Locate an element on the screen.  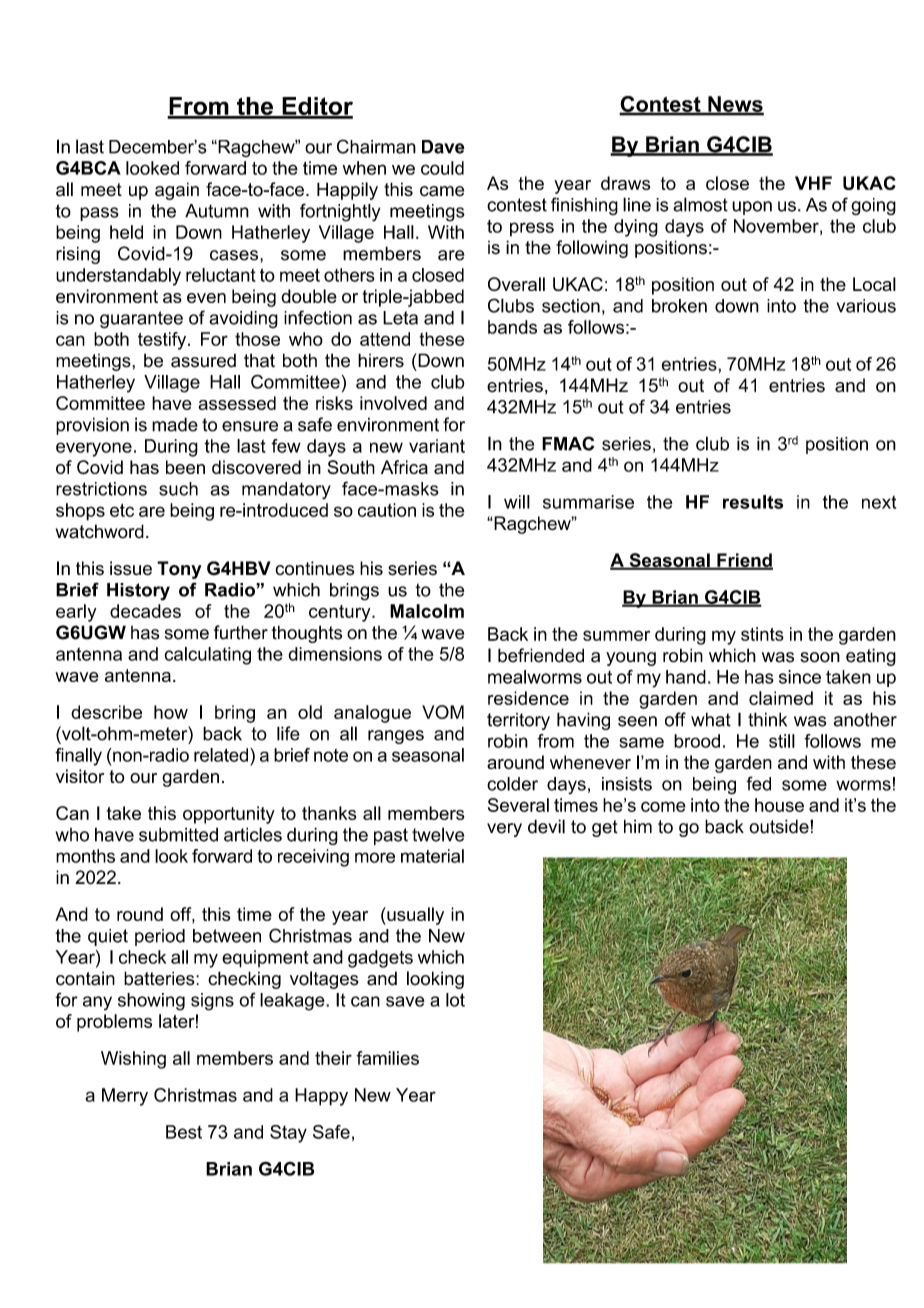
again is located at coordinates (177, 191).
